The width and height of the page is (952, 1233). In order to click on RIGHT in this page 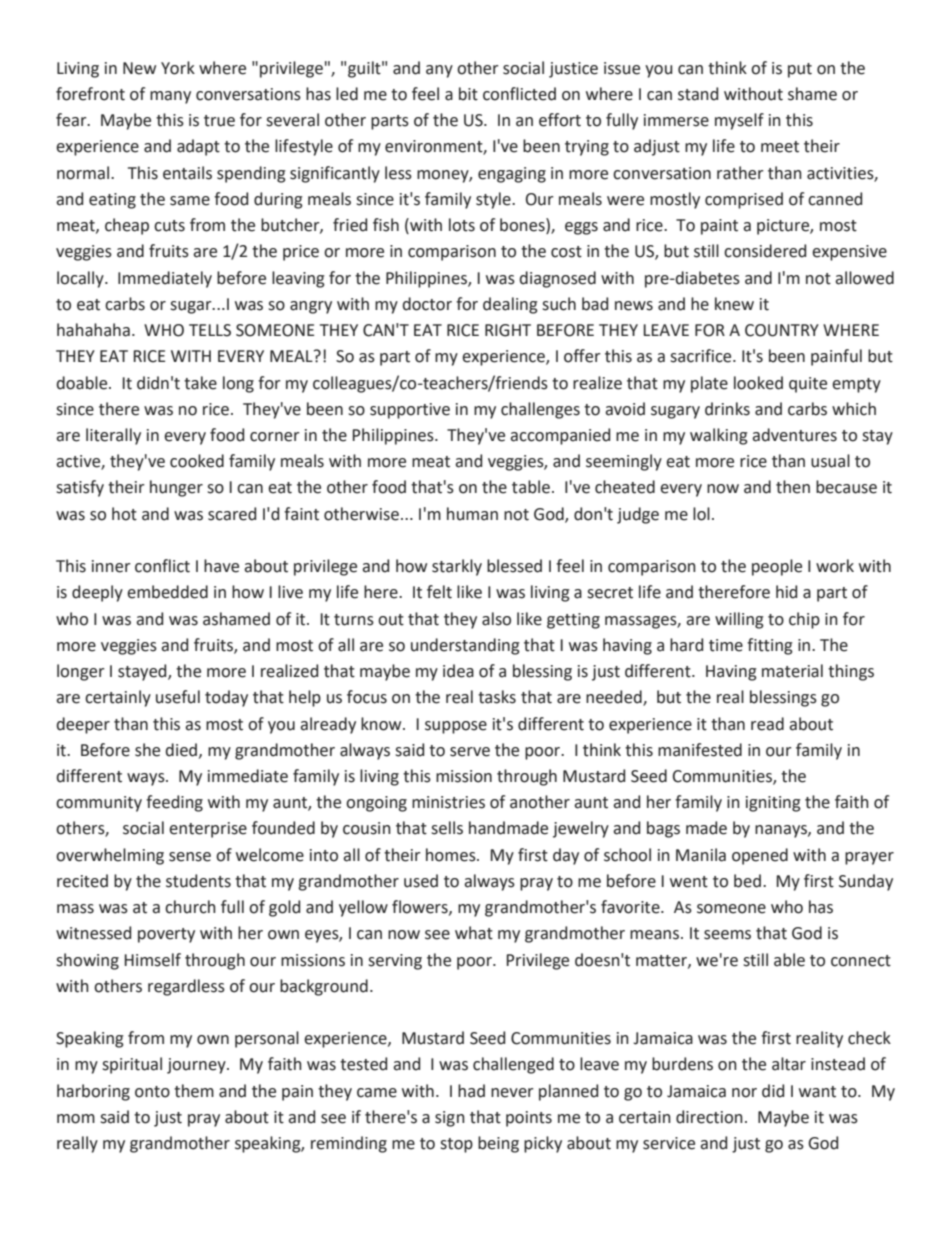, I will do `click(508, 330)`.
